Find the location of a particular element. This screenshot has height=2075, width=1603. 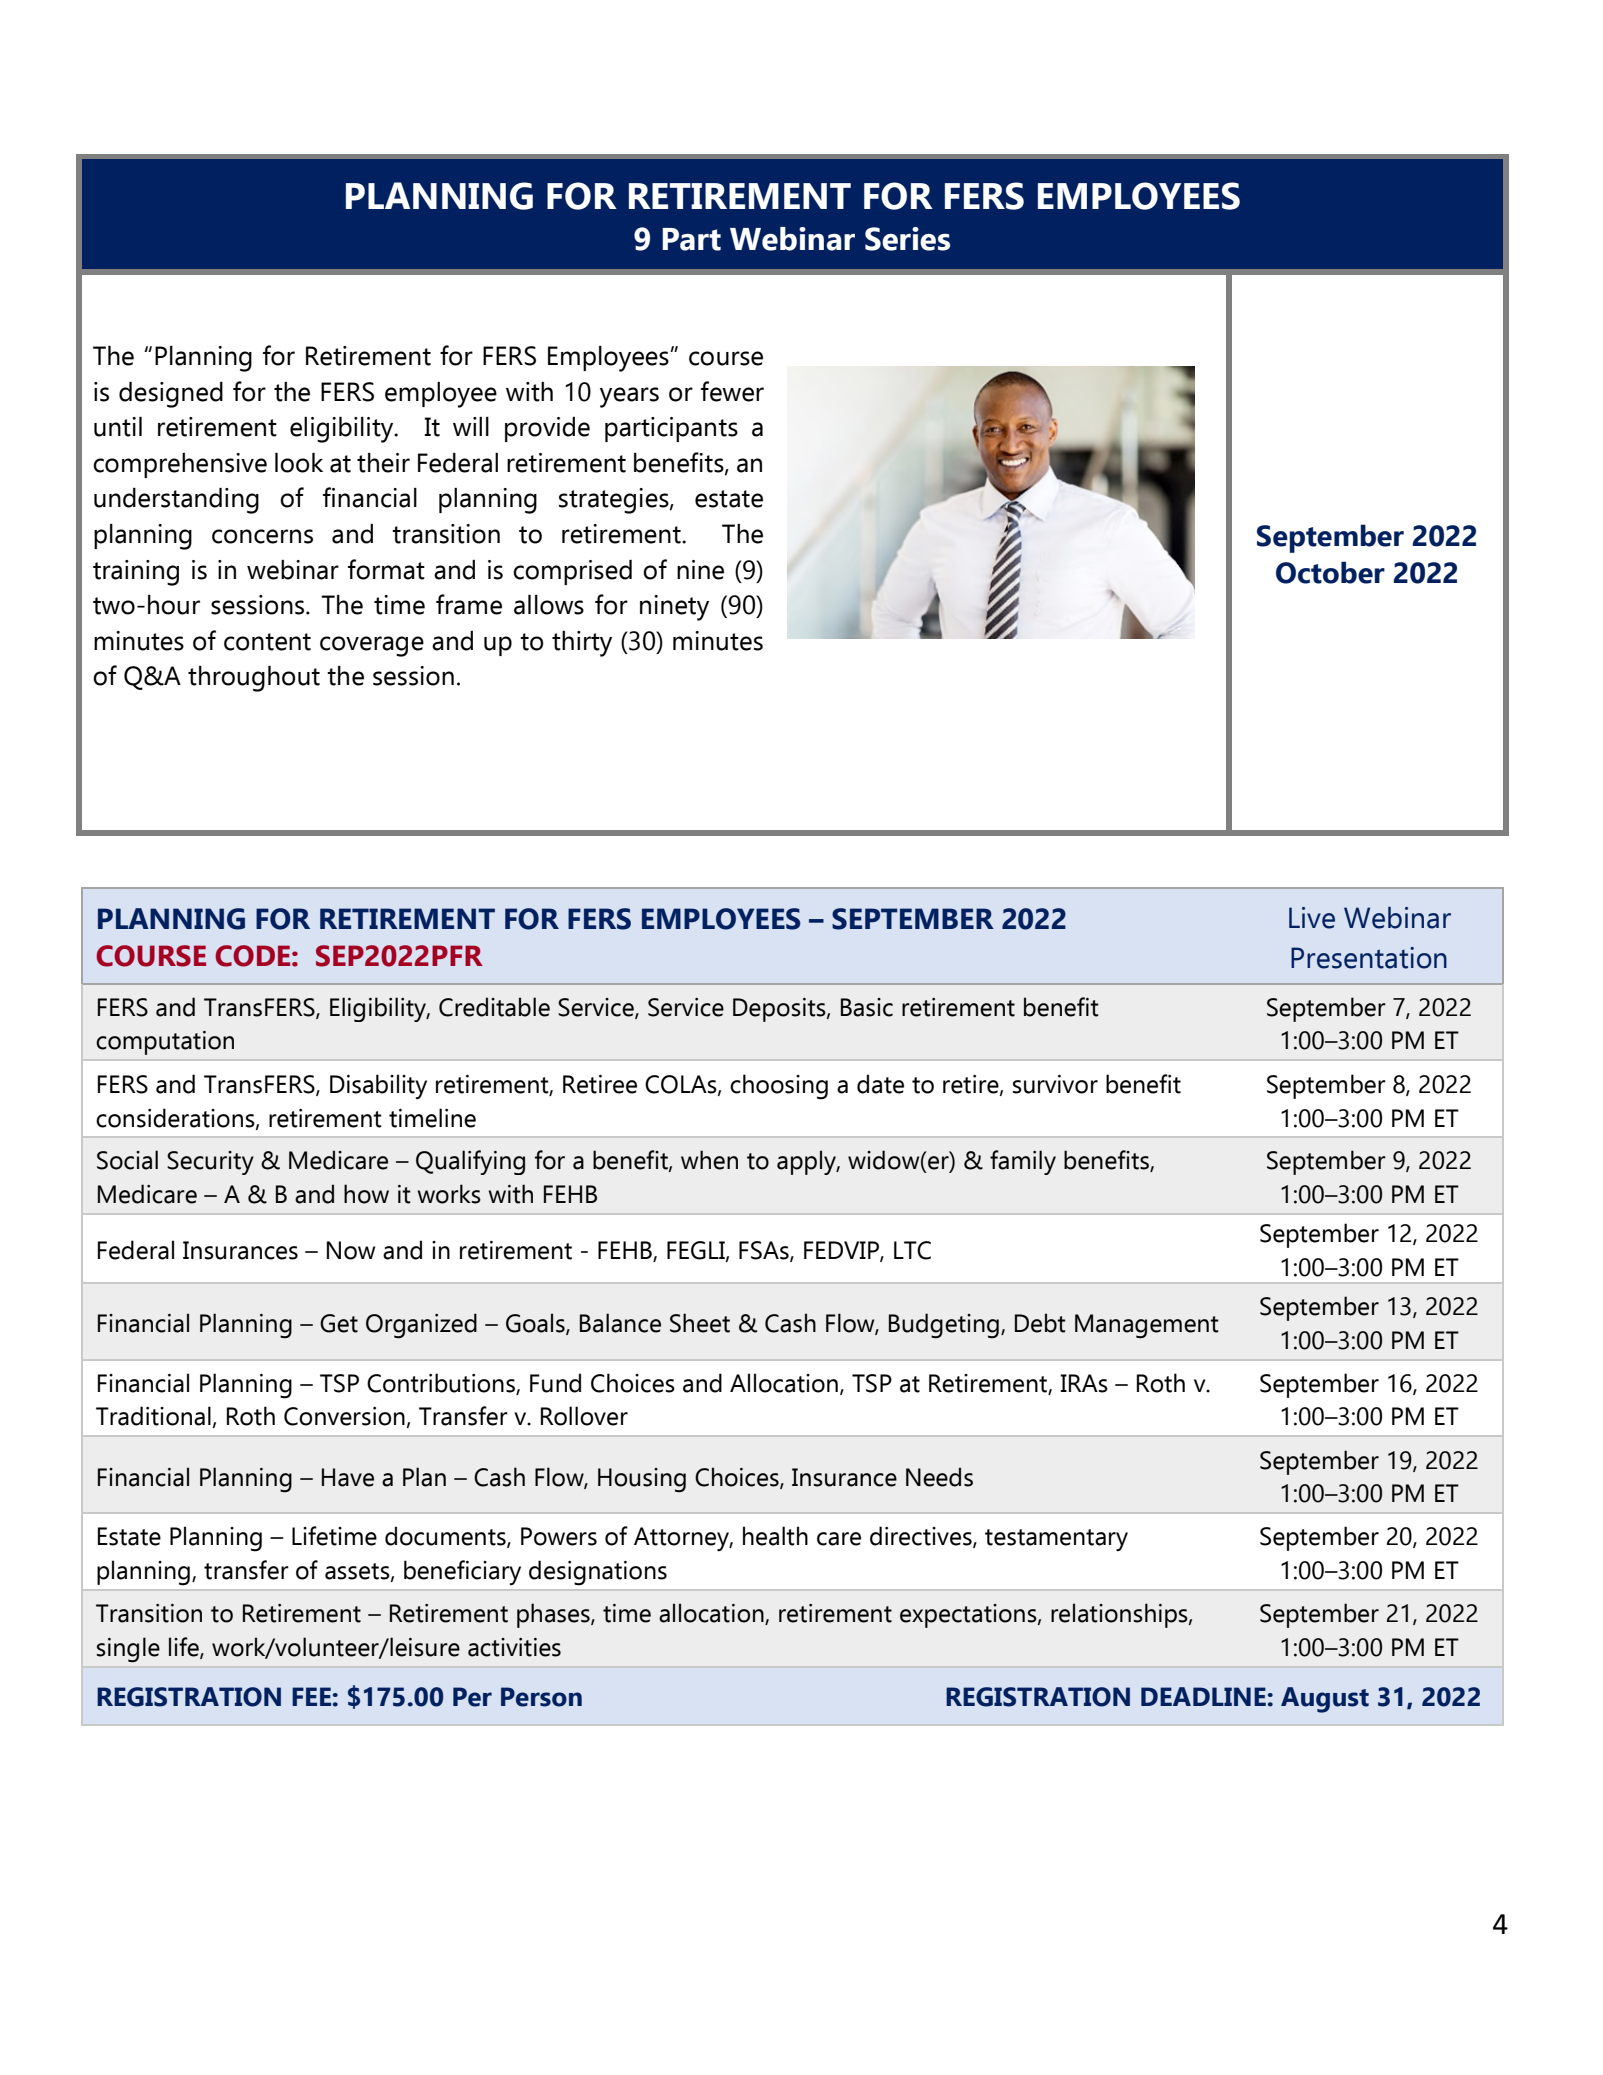

Live is located at coordinates (1312, 918).
